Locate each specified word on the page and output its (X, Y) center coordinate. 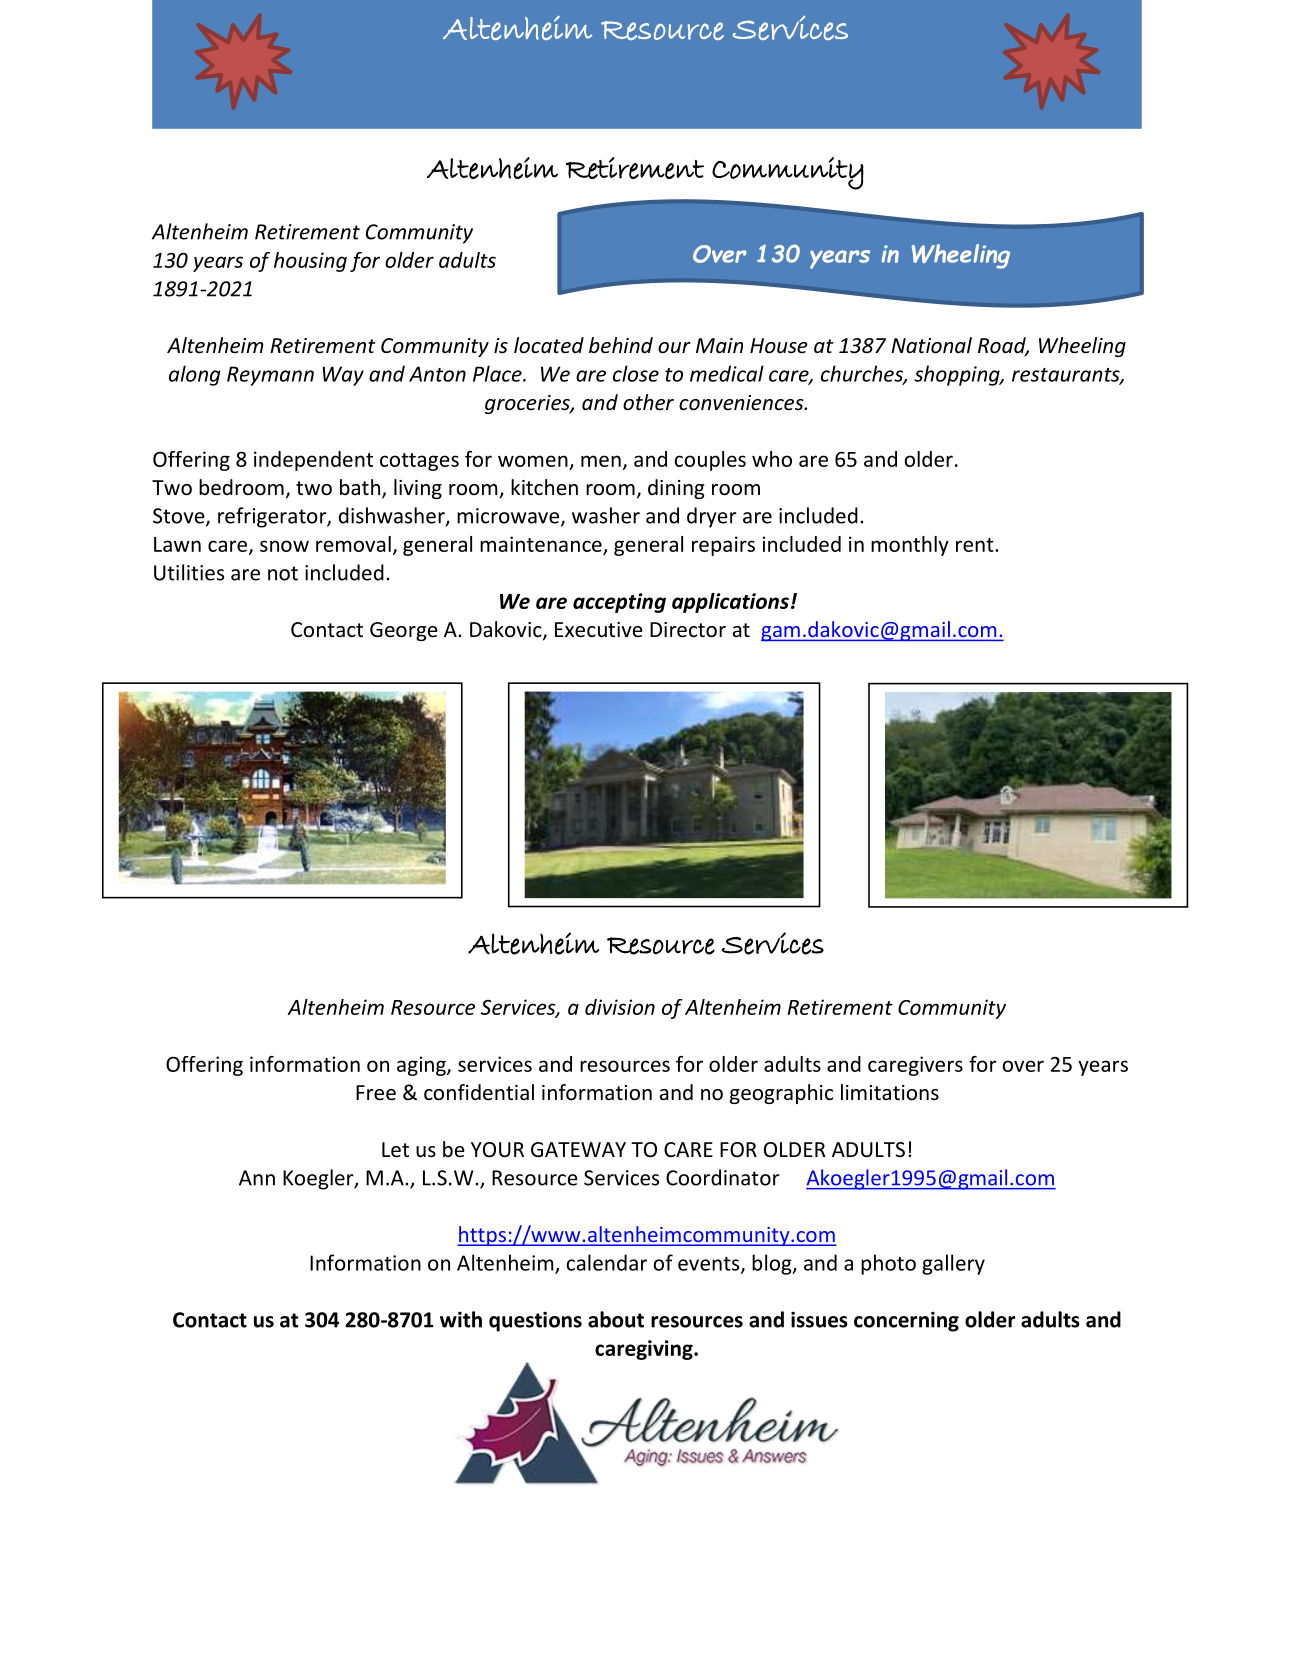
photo (888, 1264)
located (549, 345)
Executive (599, 630)
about (616, 1319)
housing (310, 262)
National (931, 345)
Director (688, 630)
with (461, 1319)
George (404, 631)
